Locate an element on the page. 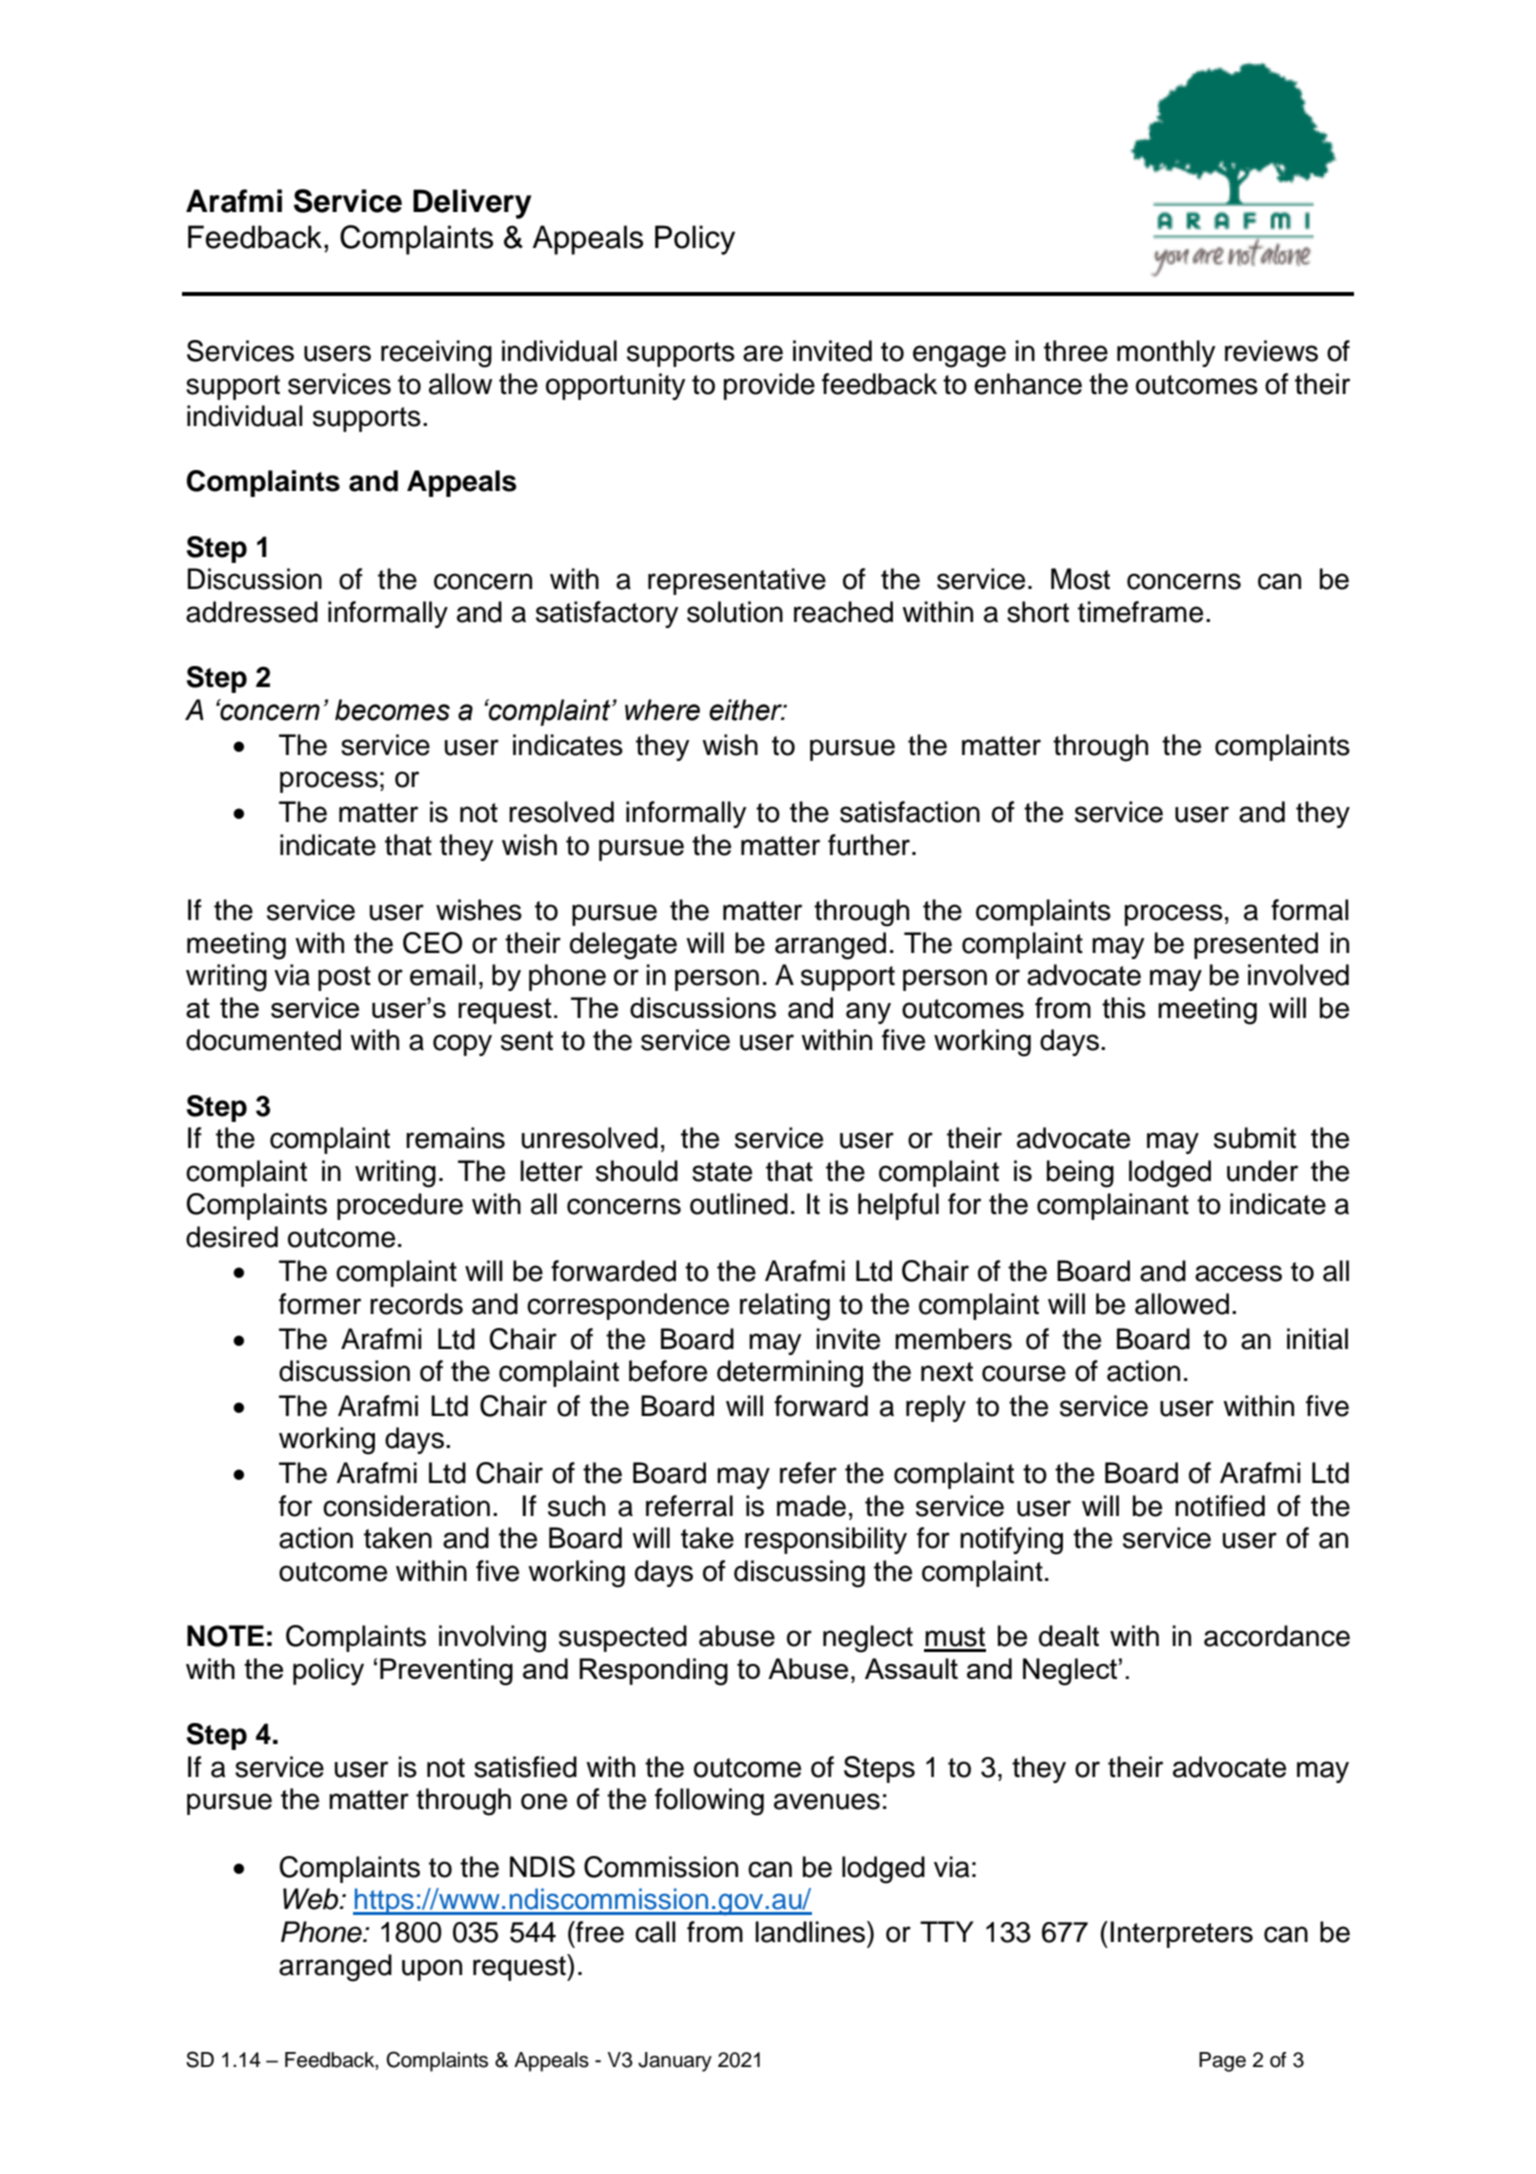 This page has width=1536, height=2174. landlines is located at coordinates (811, 1932).
